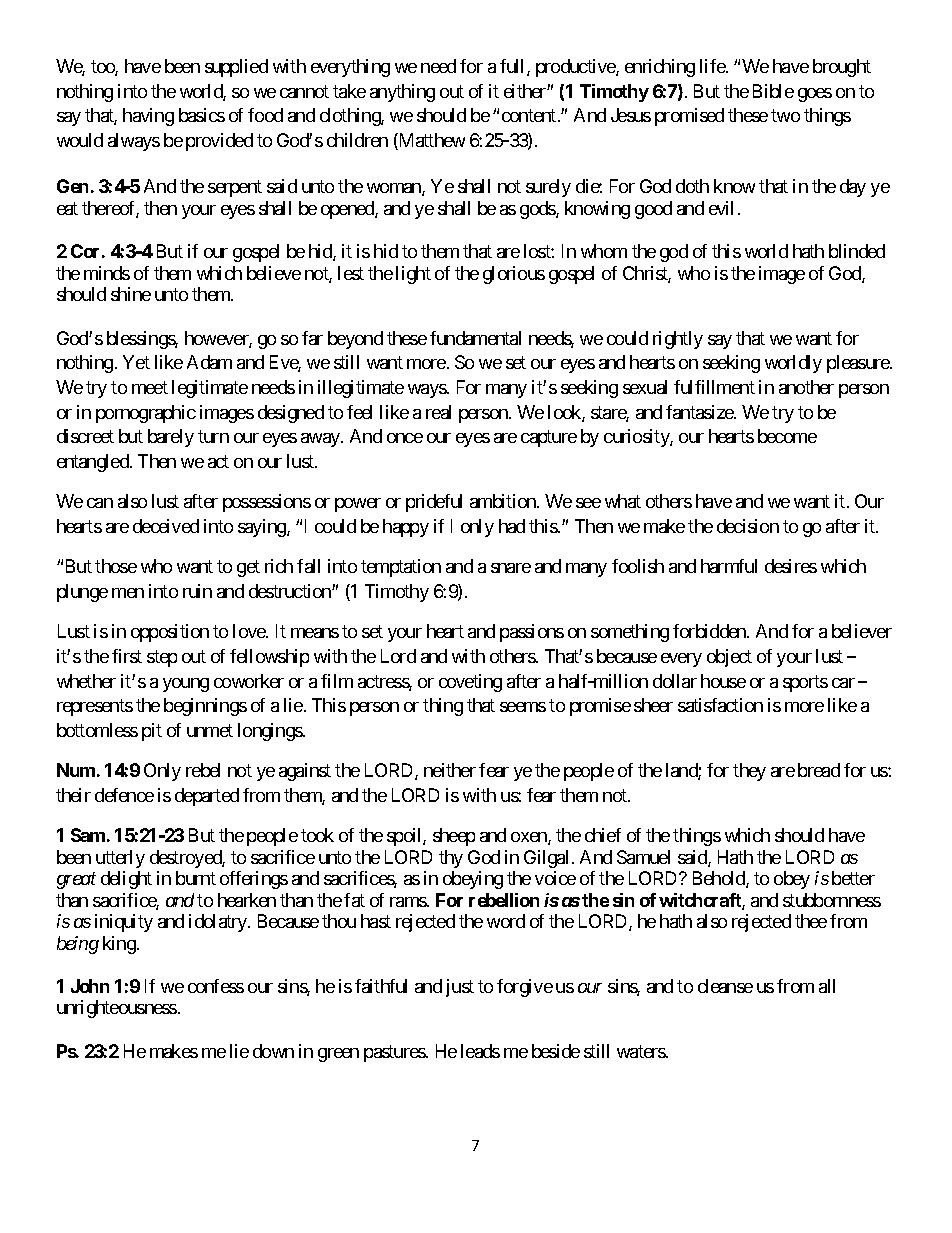 Image resolution: width=952 pixels, height=1233 pixels. Describe the element at coordinates (514, 67) in the screenshot. I see `full` at that location.
